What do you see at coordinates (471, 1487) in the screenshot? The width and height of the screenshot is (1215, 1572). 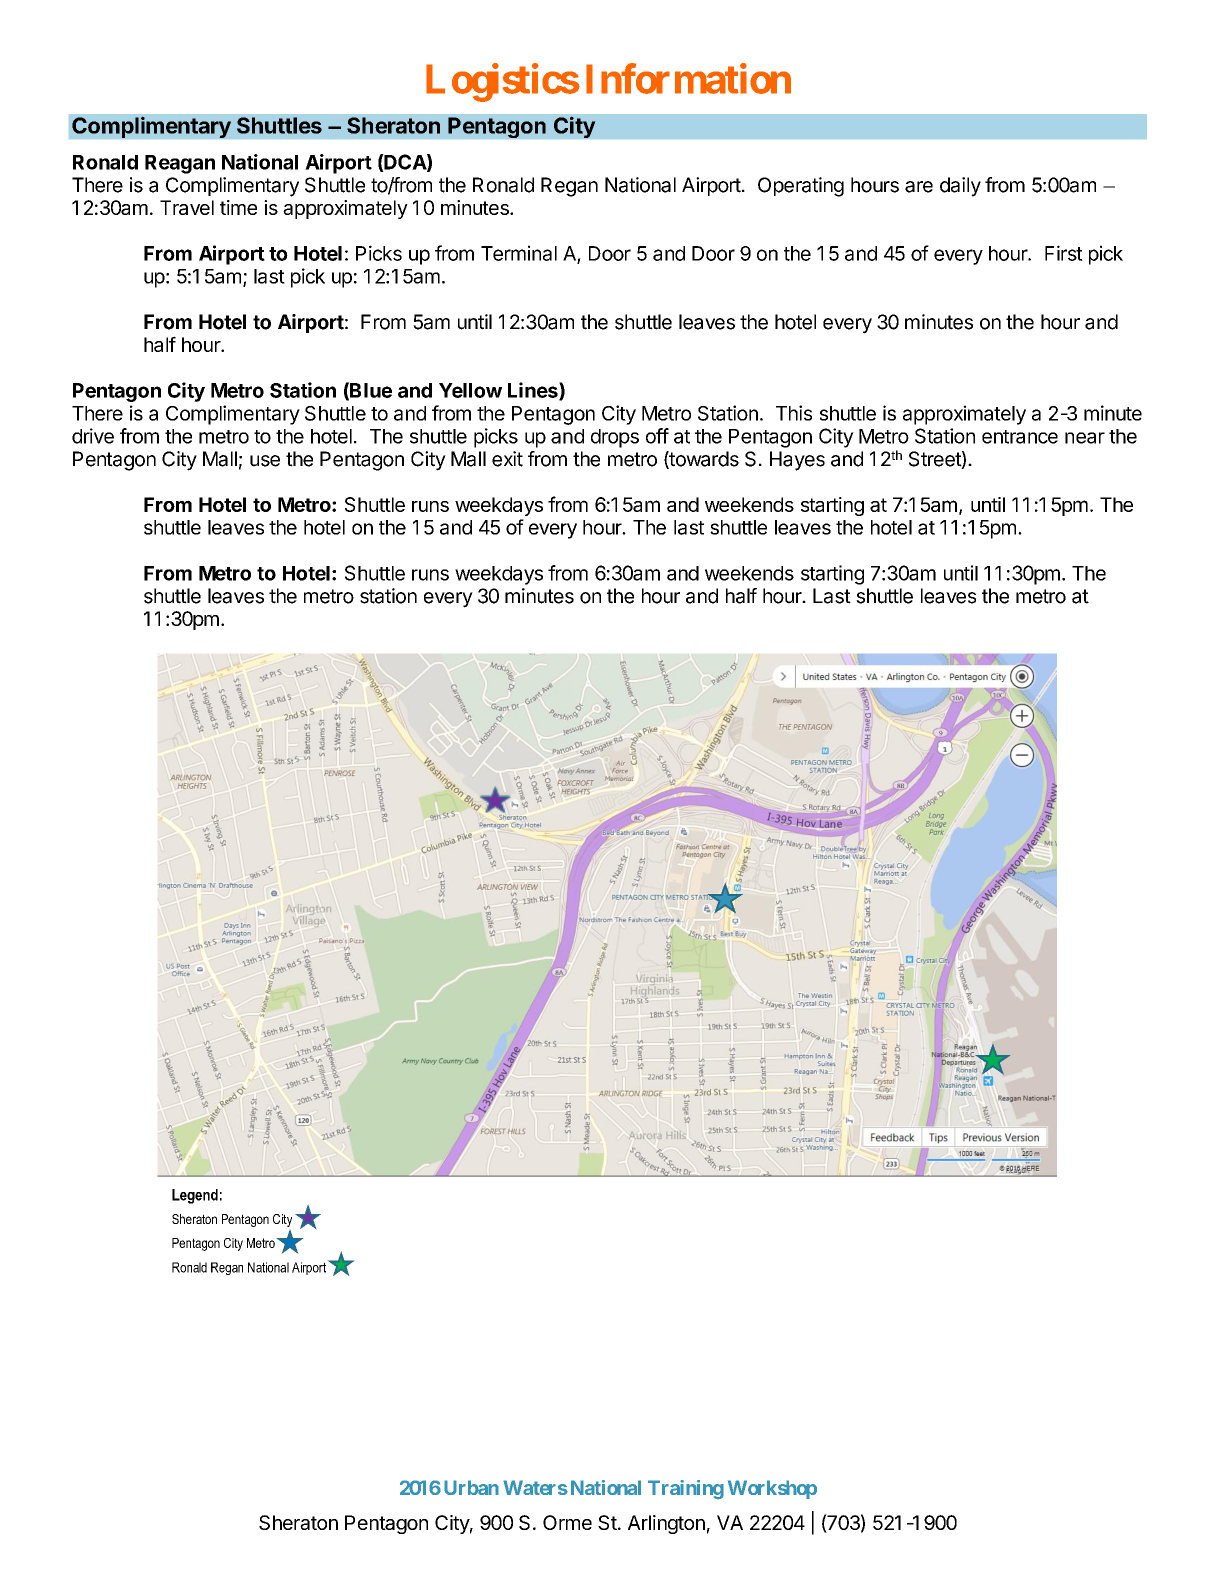 I see `Urban` at bounding box center [471, 1487].
